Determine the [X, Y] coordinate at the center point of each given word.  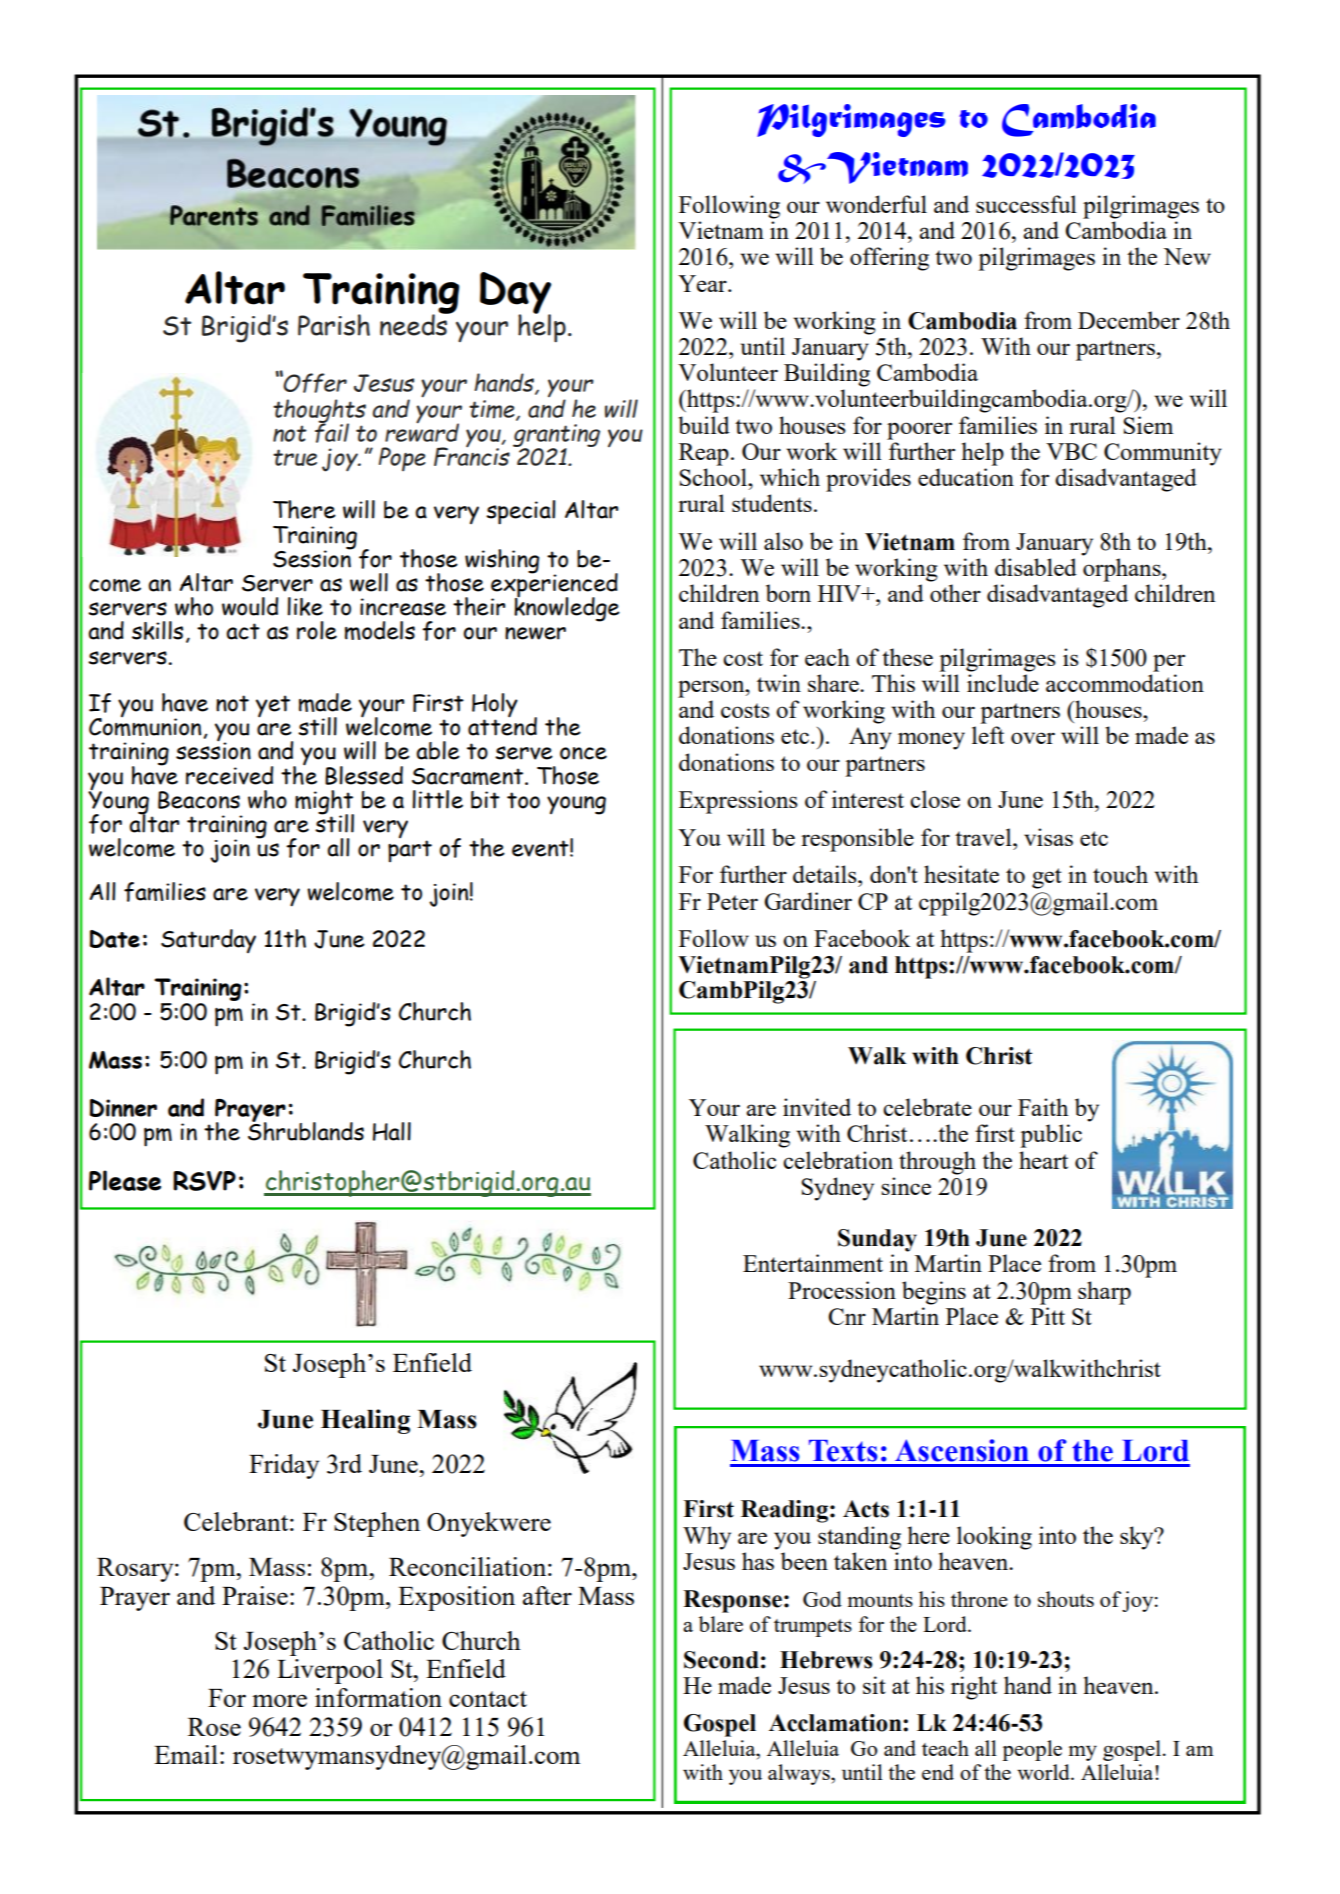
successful [1026, 204]
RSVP [204, 1181]
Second [721, 1660]
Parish [334, 325]
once [583, 753]
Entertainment [813, 1263]
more [279, 1700]
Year [703, 283]
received [229, 775]
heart [1043, 1160]
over [1033, 738]
